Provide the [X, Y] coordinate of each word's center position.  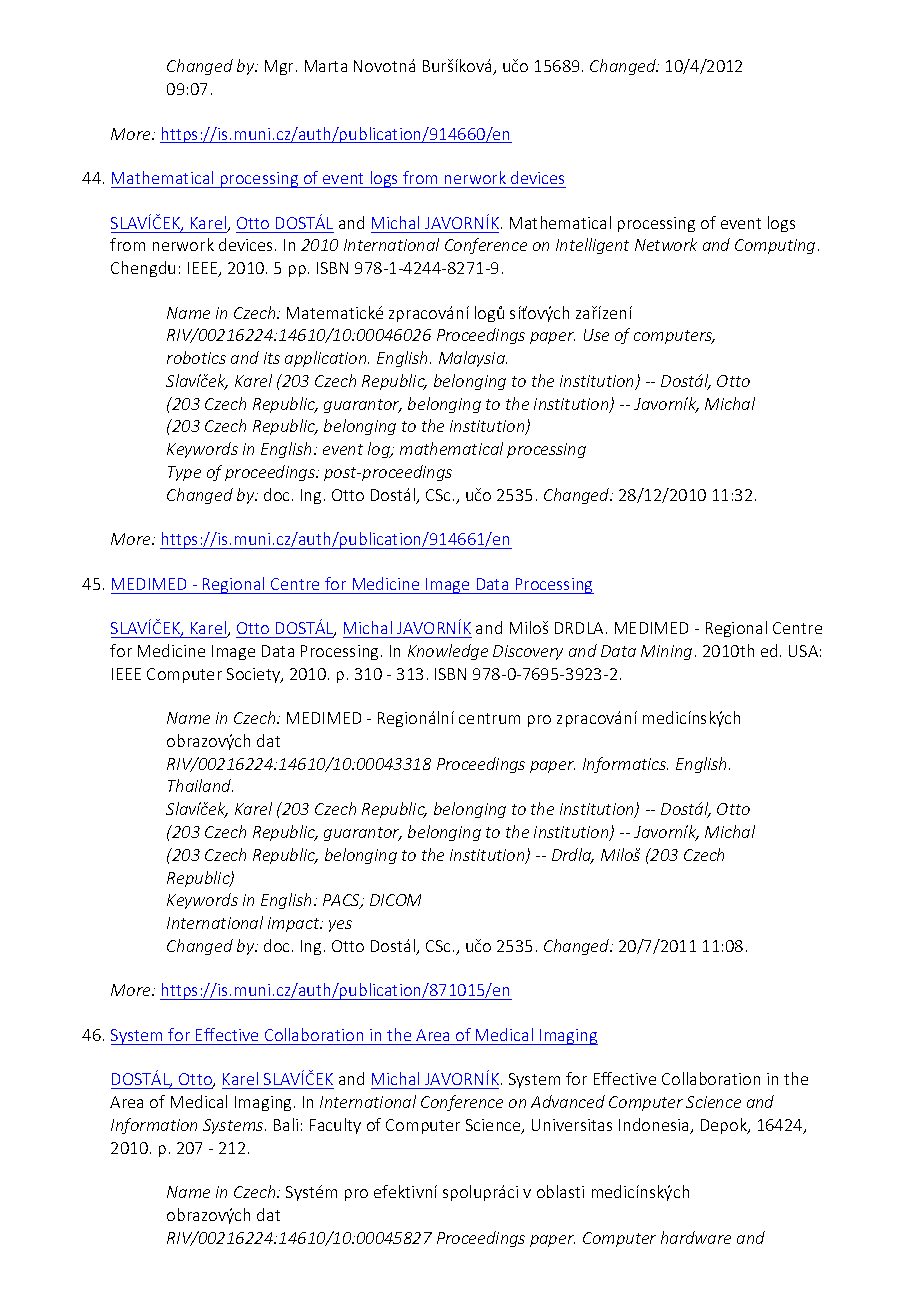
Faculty [335, 1126]
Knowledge [448, 652]
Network [666, 244]
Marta [326, 66]
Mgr [279, 67]
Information [154, 1126]
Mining [666, 652]
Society [255, 675]
